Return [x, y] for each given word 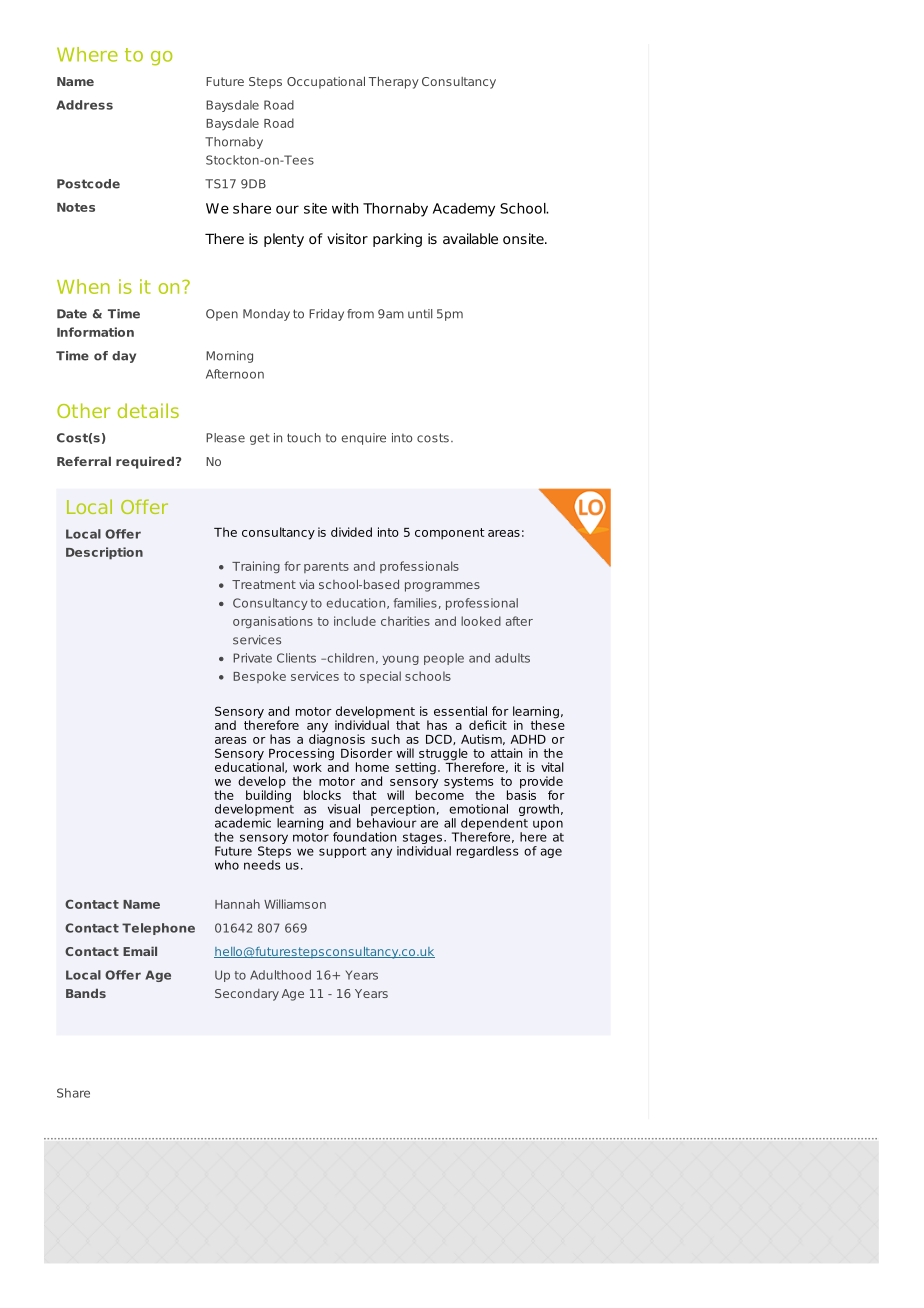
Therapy [394, 82]
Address [84, 105]
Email [140, 951]
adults [512, 658]
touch [304, 438]
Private [252, 658]
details [148, 410]
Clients [296, 658]
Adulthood [280, 975]
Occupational [326, 82]
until [420, 314]
